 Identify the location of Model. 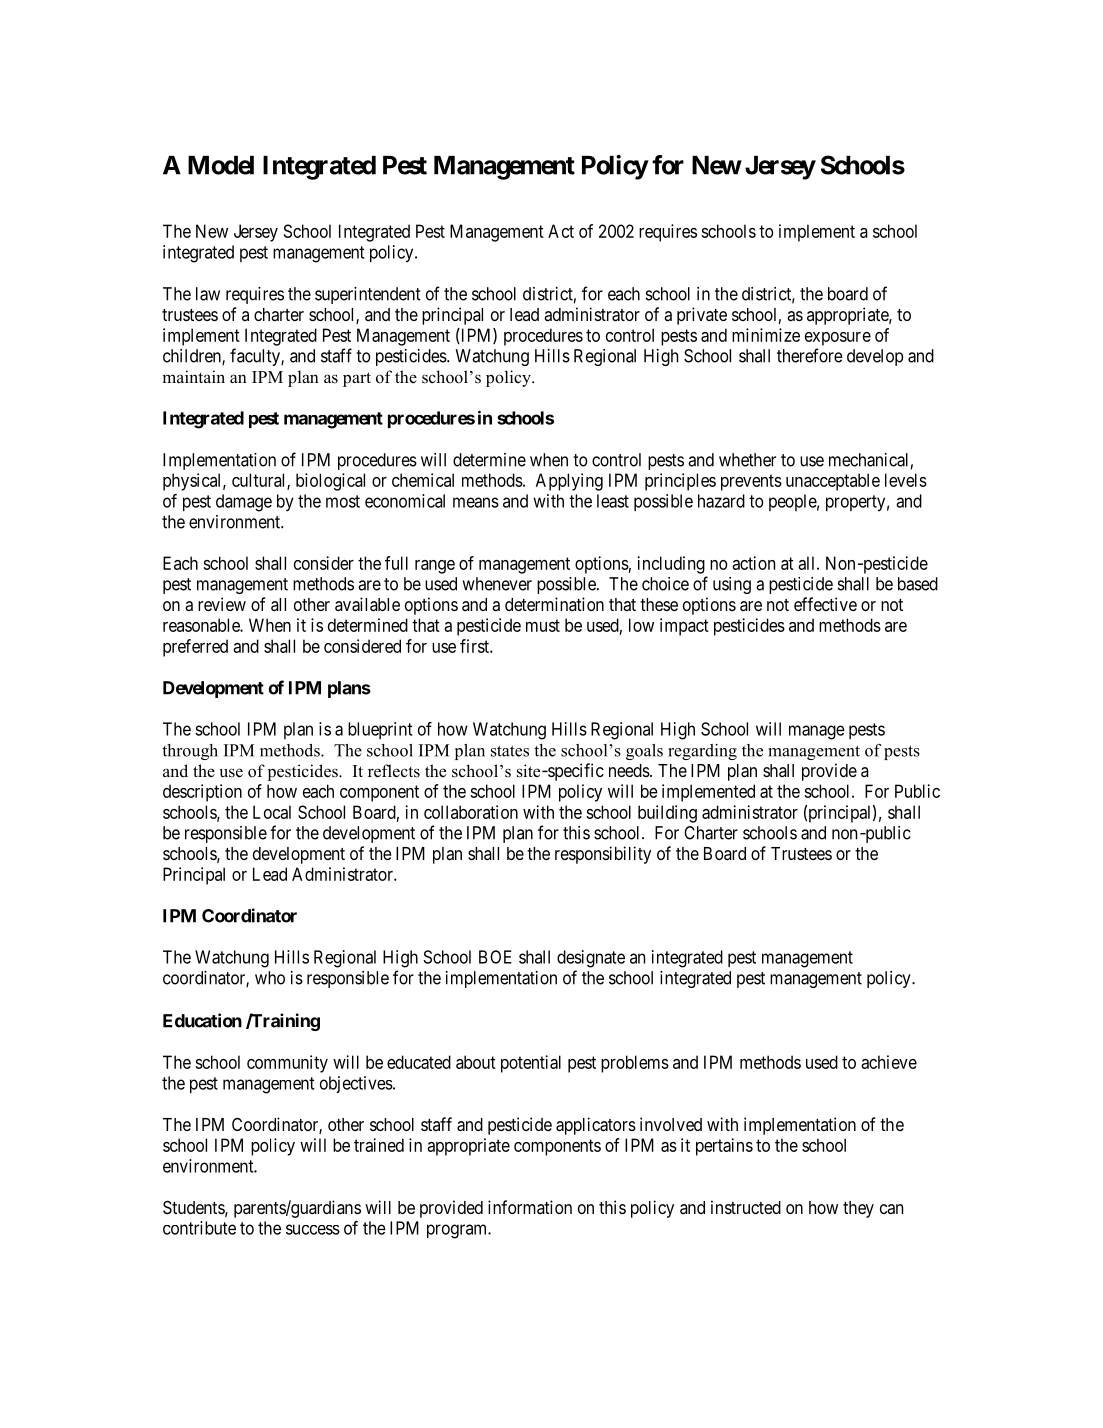
(221, 165).
